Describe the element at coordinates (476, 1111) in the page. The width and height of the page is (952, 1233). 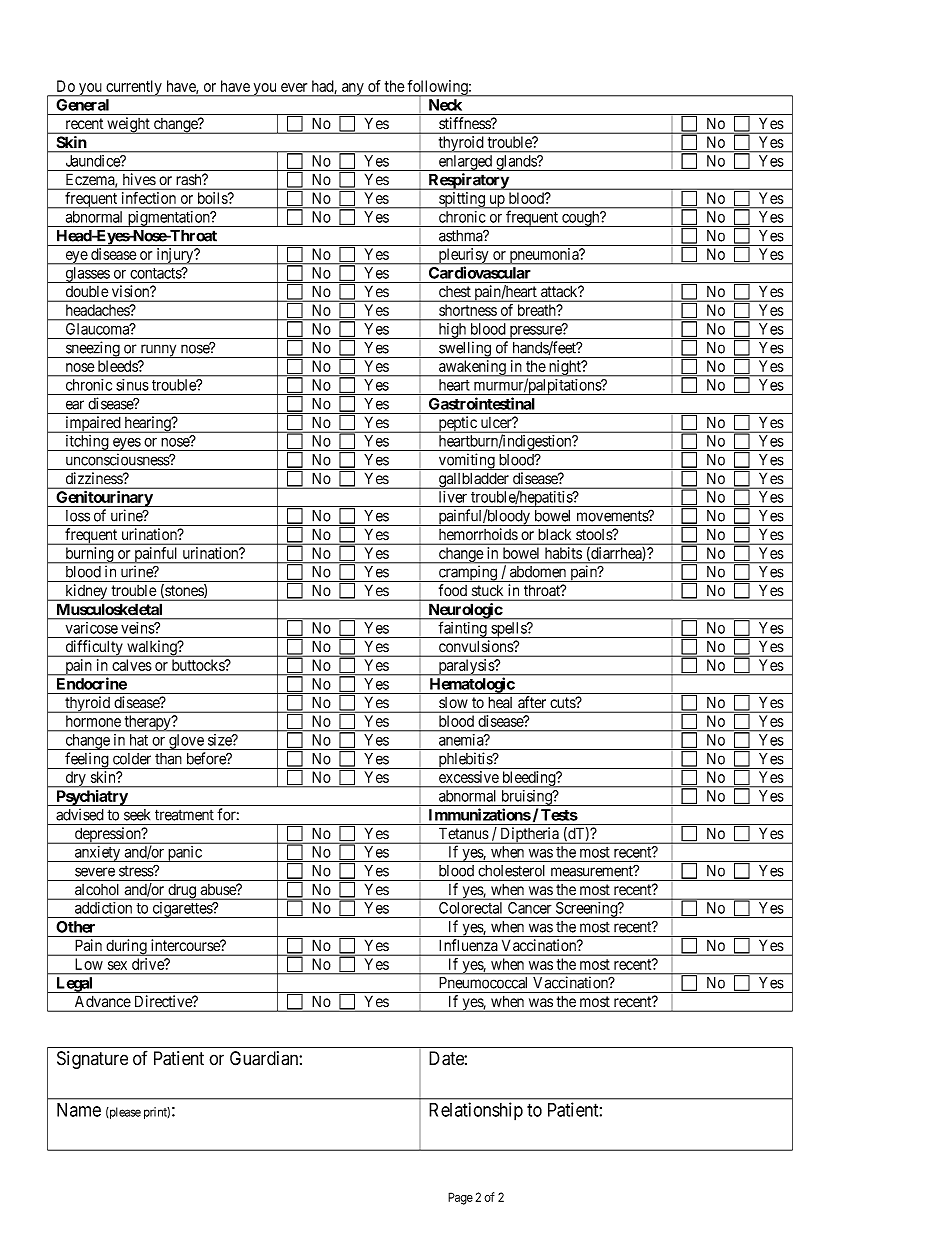
I see `Relationship` at that location.
